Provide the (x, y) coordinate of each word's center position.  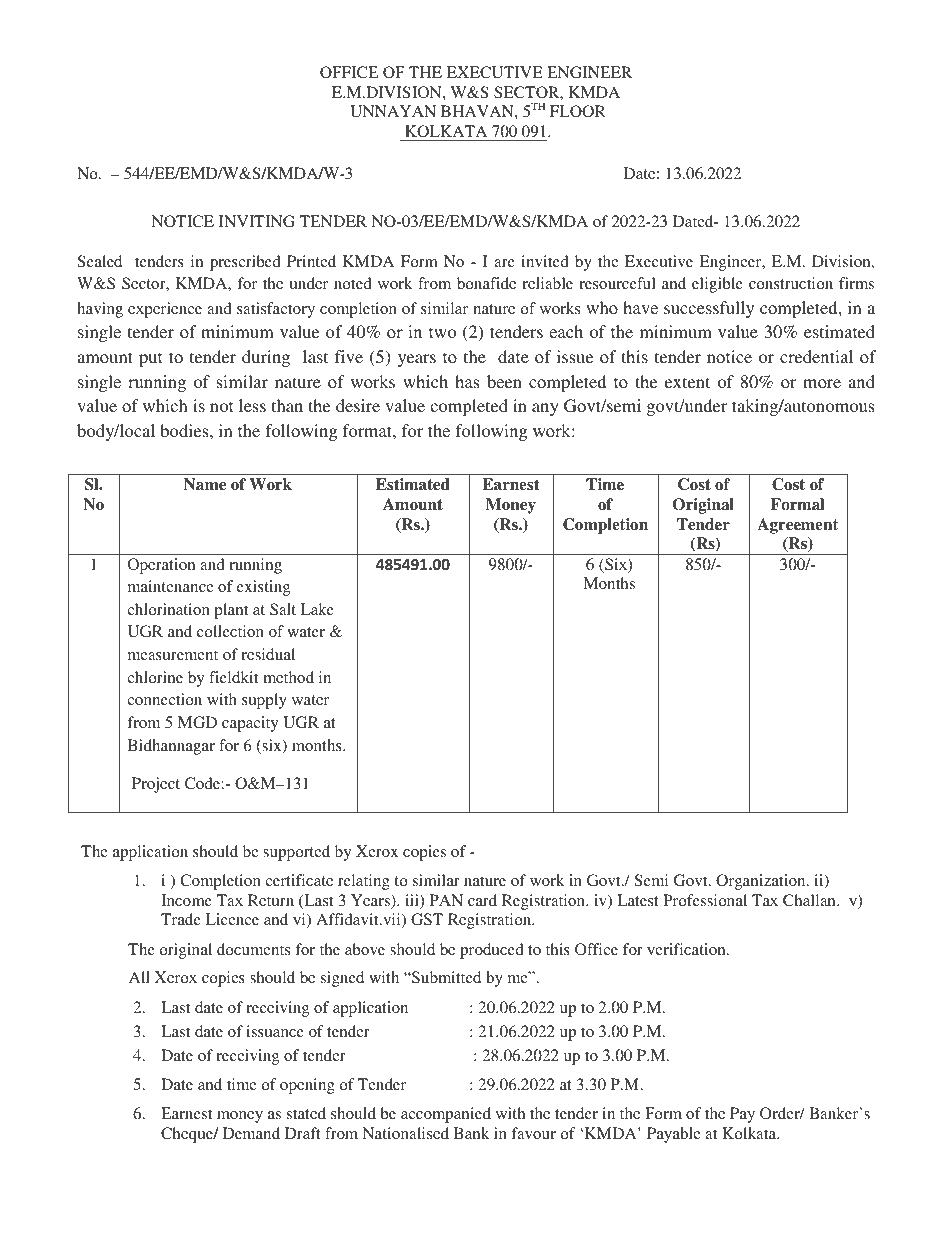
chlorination (168, 609)
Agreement (797, 526)
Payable (674, 1135)
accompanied (446, 1115)
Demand (251, 1133)
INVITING (257, 221)
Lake (317, 609)
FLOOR (578, 111)
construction (791, 283)
